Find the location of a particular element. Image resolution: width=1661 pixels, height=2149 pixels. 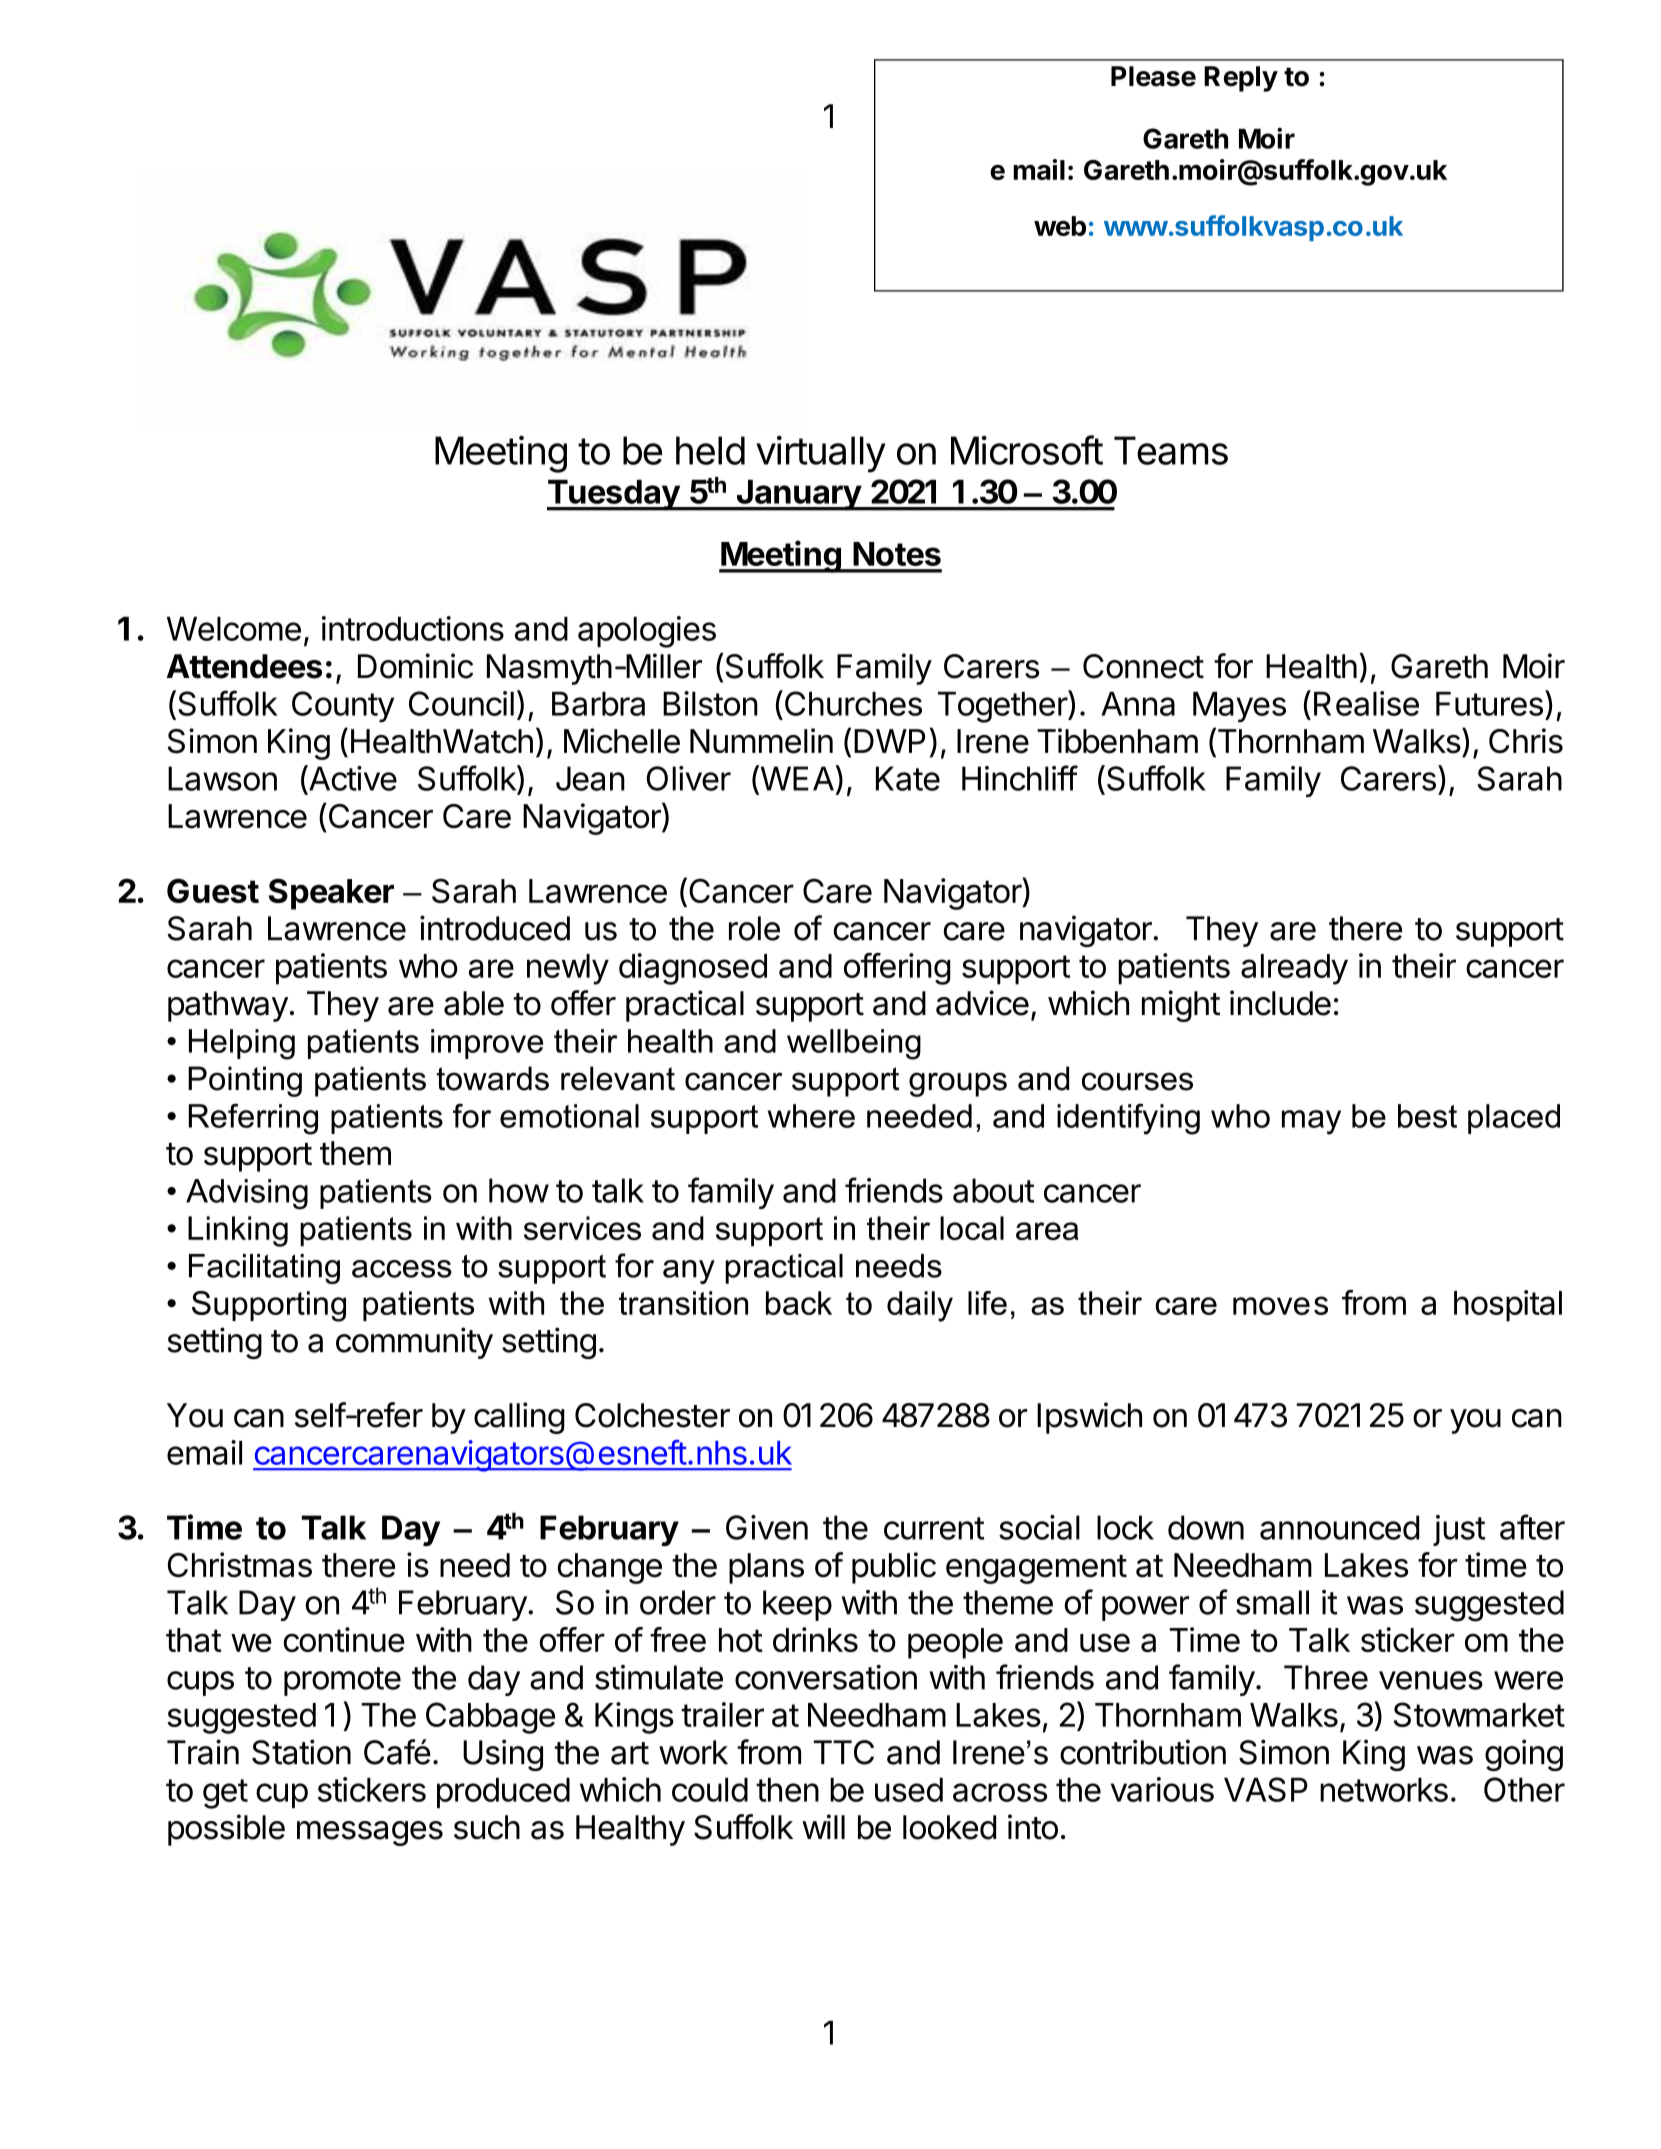

Reply is located at coordinates (1241, 79).
